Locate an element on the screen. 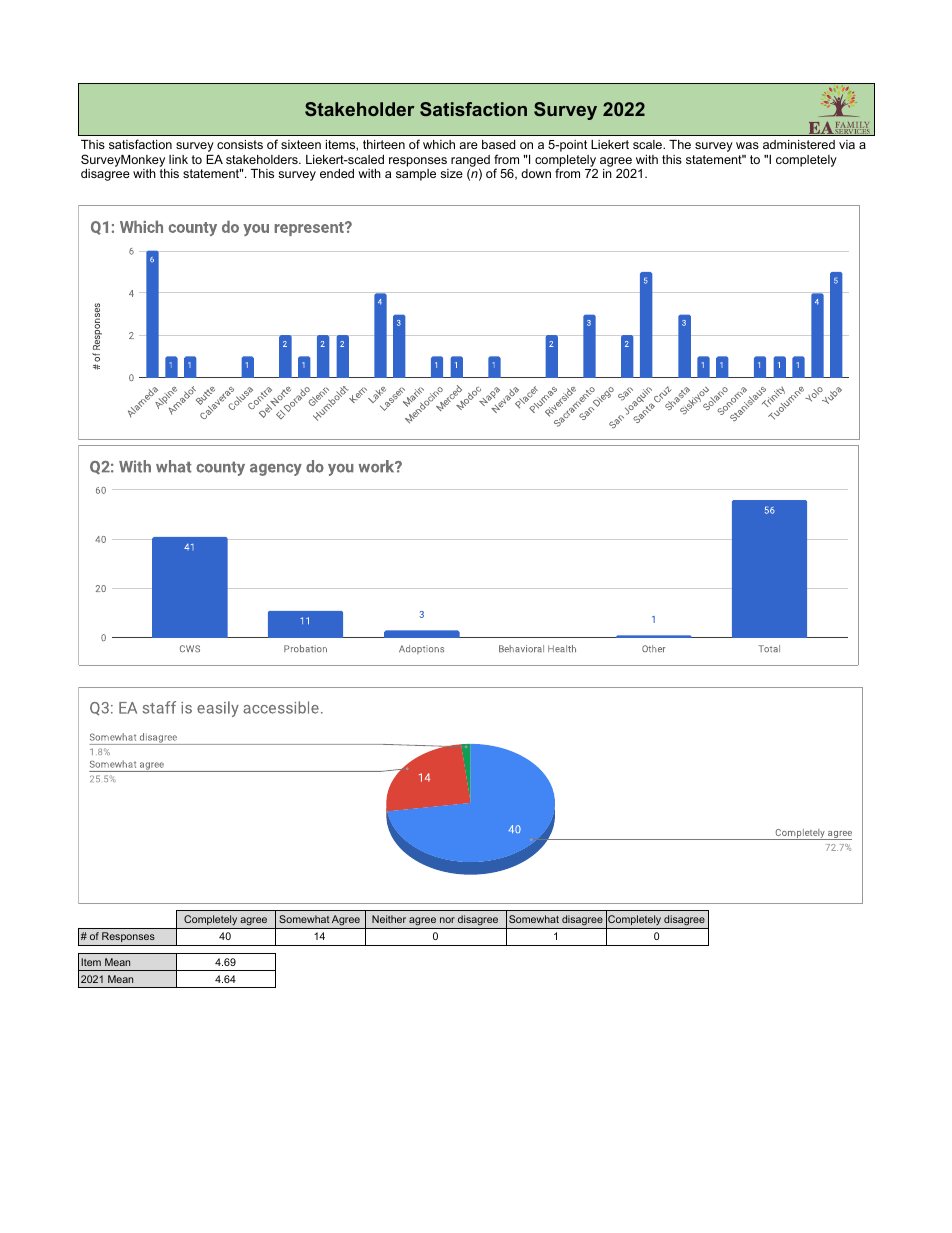 Image resolution: width=952 pixels, height=1233 pixels. administered is located at coordinates (799, 144).
